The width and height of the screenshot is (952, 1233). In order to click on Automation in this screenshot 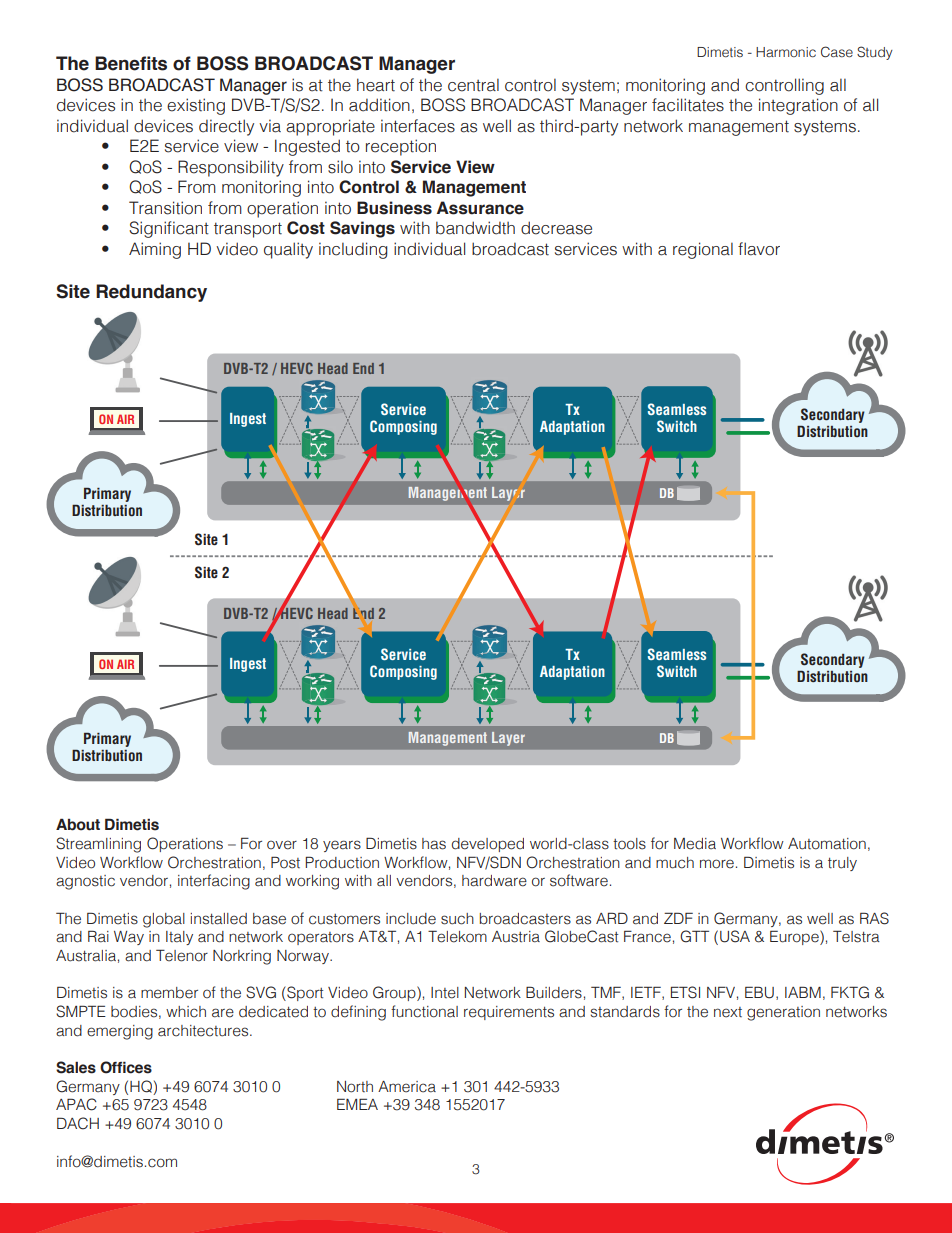, I will do `click(827, 844)`.
